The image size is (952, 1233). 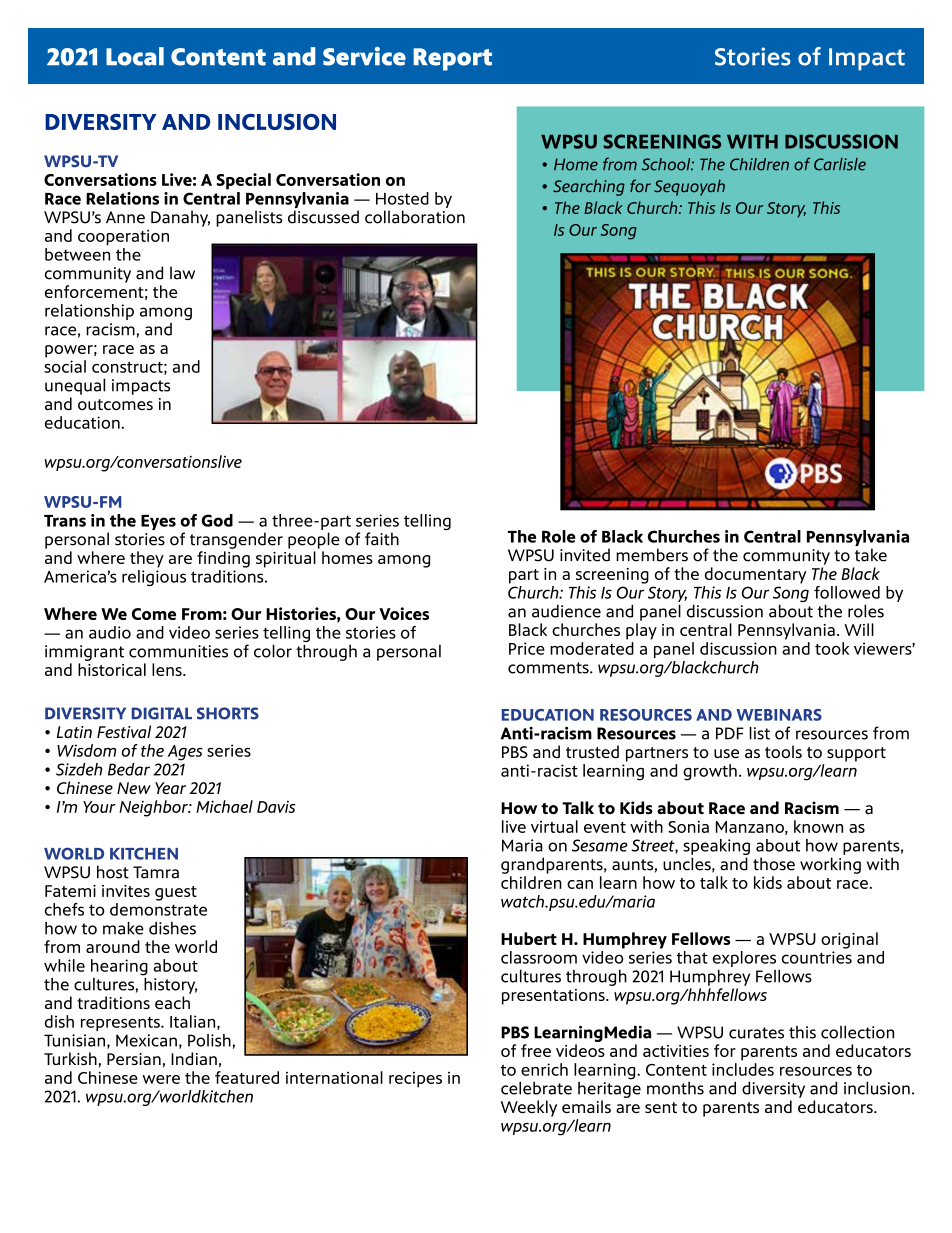 I want to click on collaboration, so click(x=415, y=217).
